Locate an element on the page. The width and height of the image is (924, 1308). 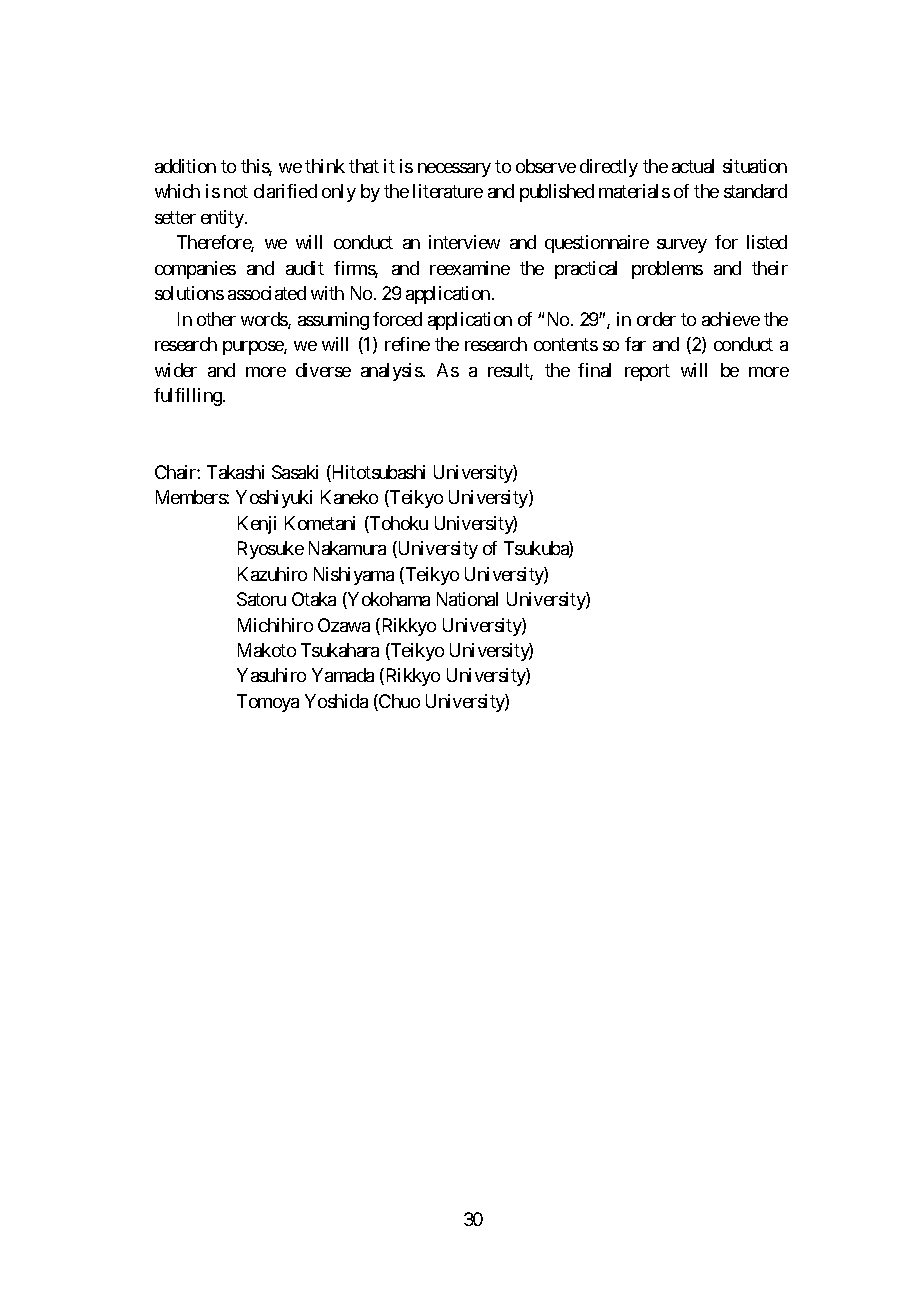
National is located at coordinates (467, 599).
